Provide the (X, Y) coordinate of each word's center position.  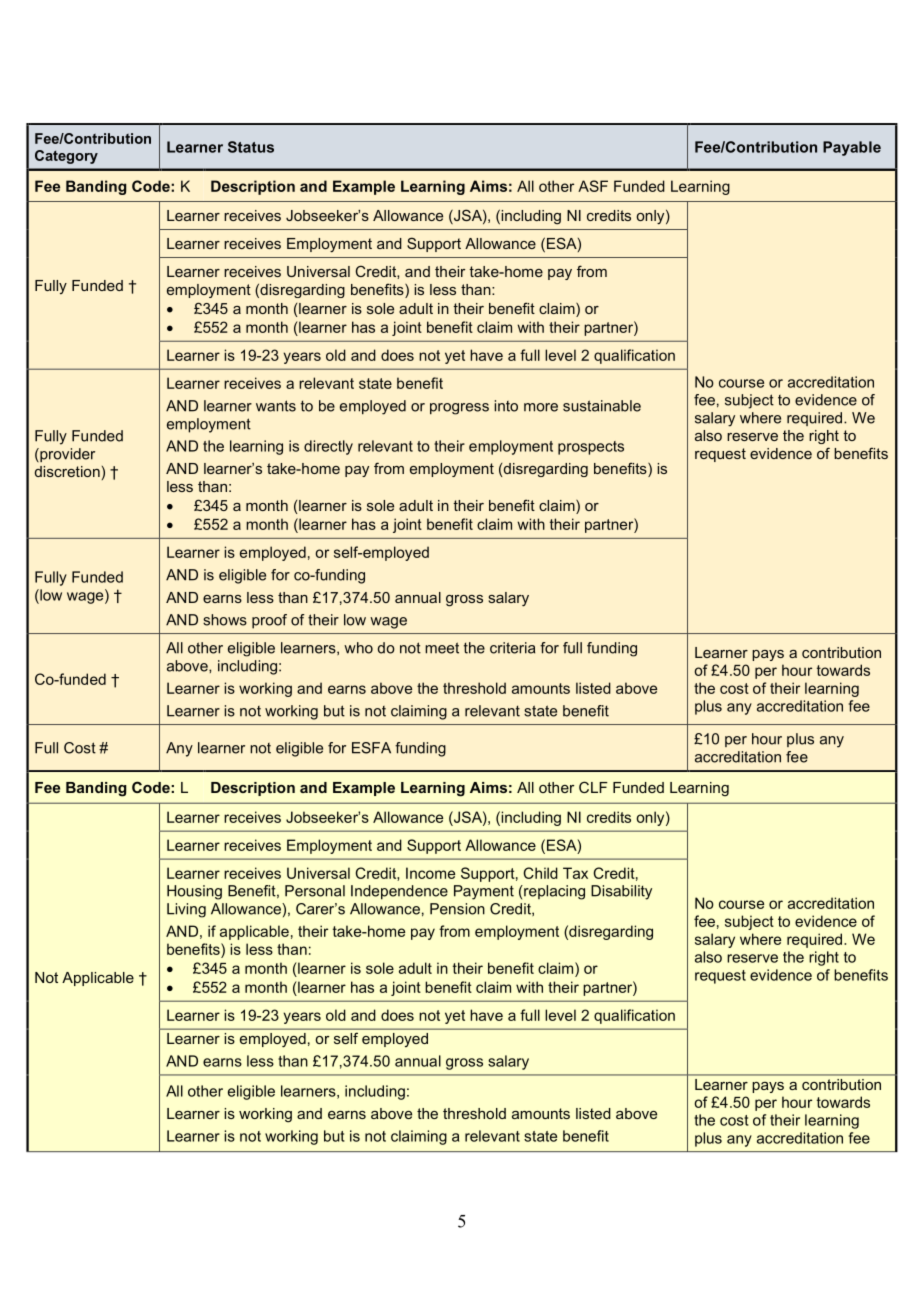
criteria (512, 648)
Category (66, 157)
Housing (194, 892)
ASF (593, 186)
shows (225, 620)
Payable (852, 148)
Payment (484, 892)
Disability (621, 892)
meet (442, 648)
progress (459, 409)
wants (276, 406)
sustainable (602, 406)
